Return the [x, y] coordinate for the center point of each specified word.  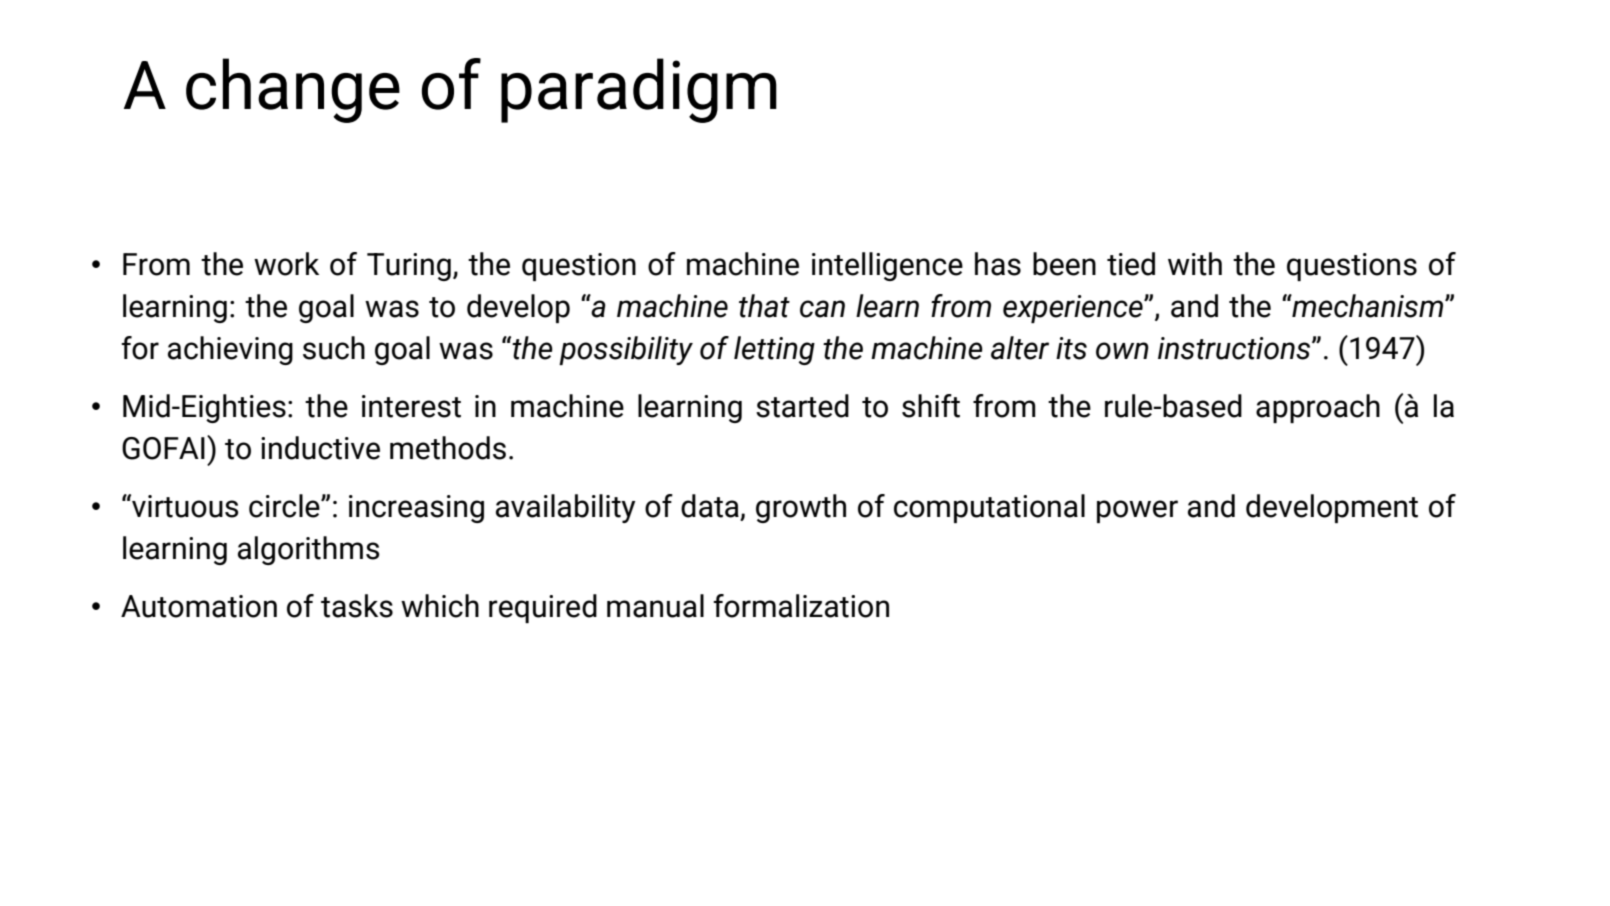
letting [774, 350]
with [1195, 264]
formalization [801, 606]
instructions [1235, 348]
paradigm [639, 90]
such [334, 348]
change [293, 90]
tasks [357, 606]
